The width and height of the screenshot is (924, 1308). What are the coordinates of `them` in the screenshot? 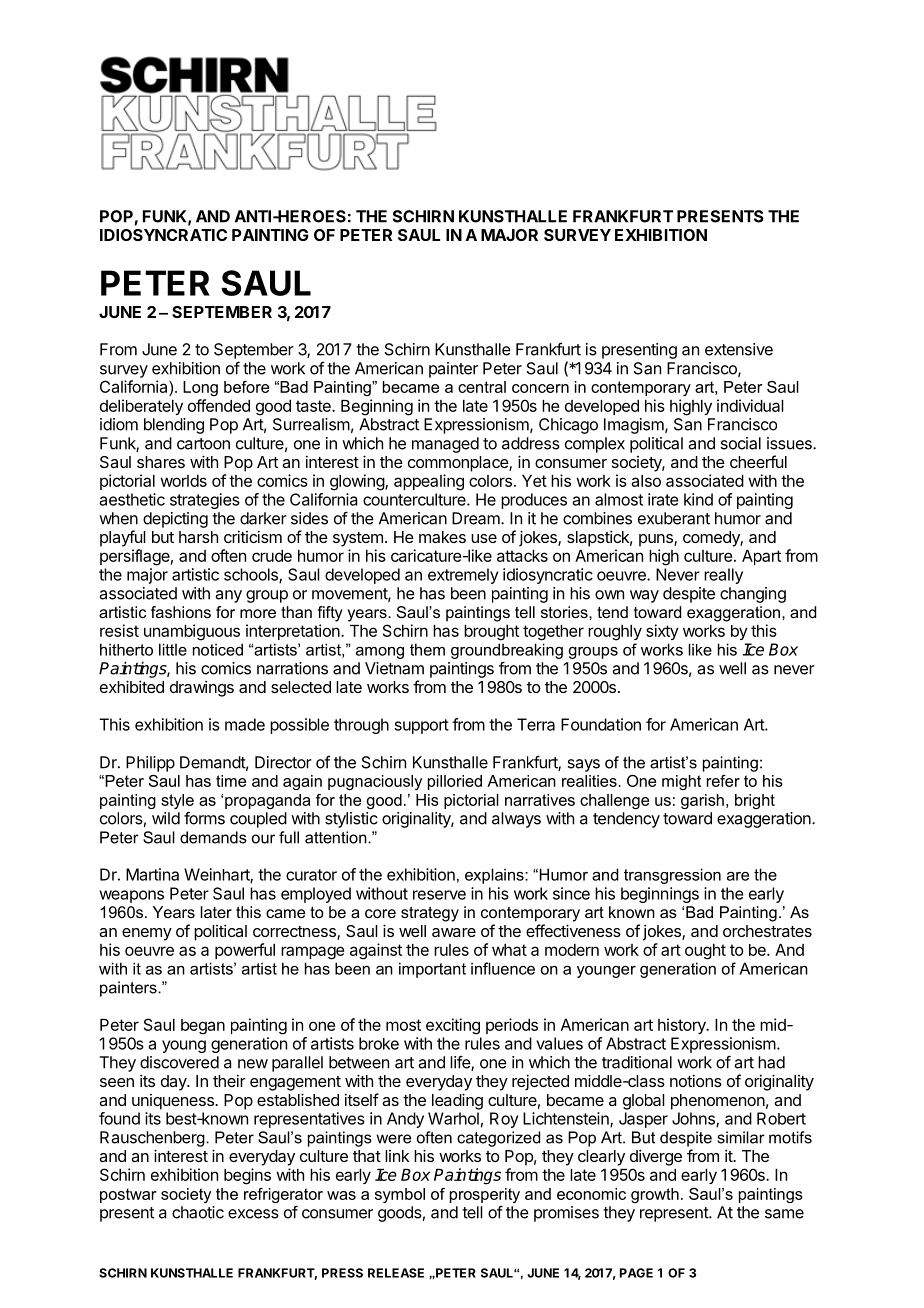 It's located at (427, 649).
